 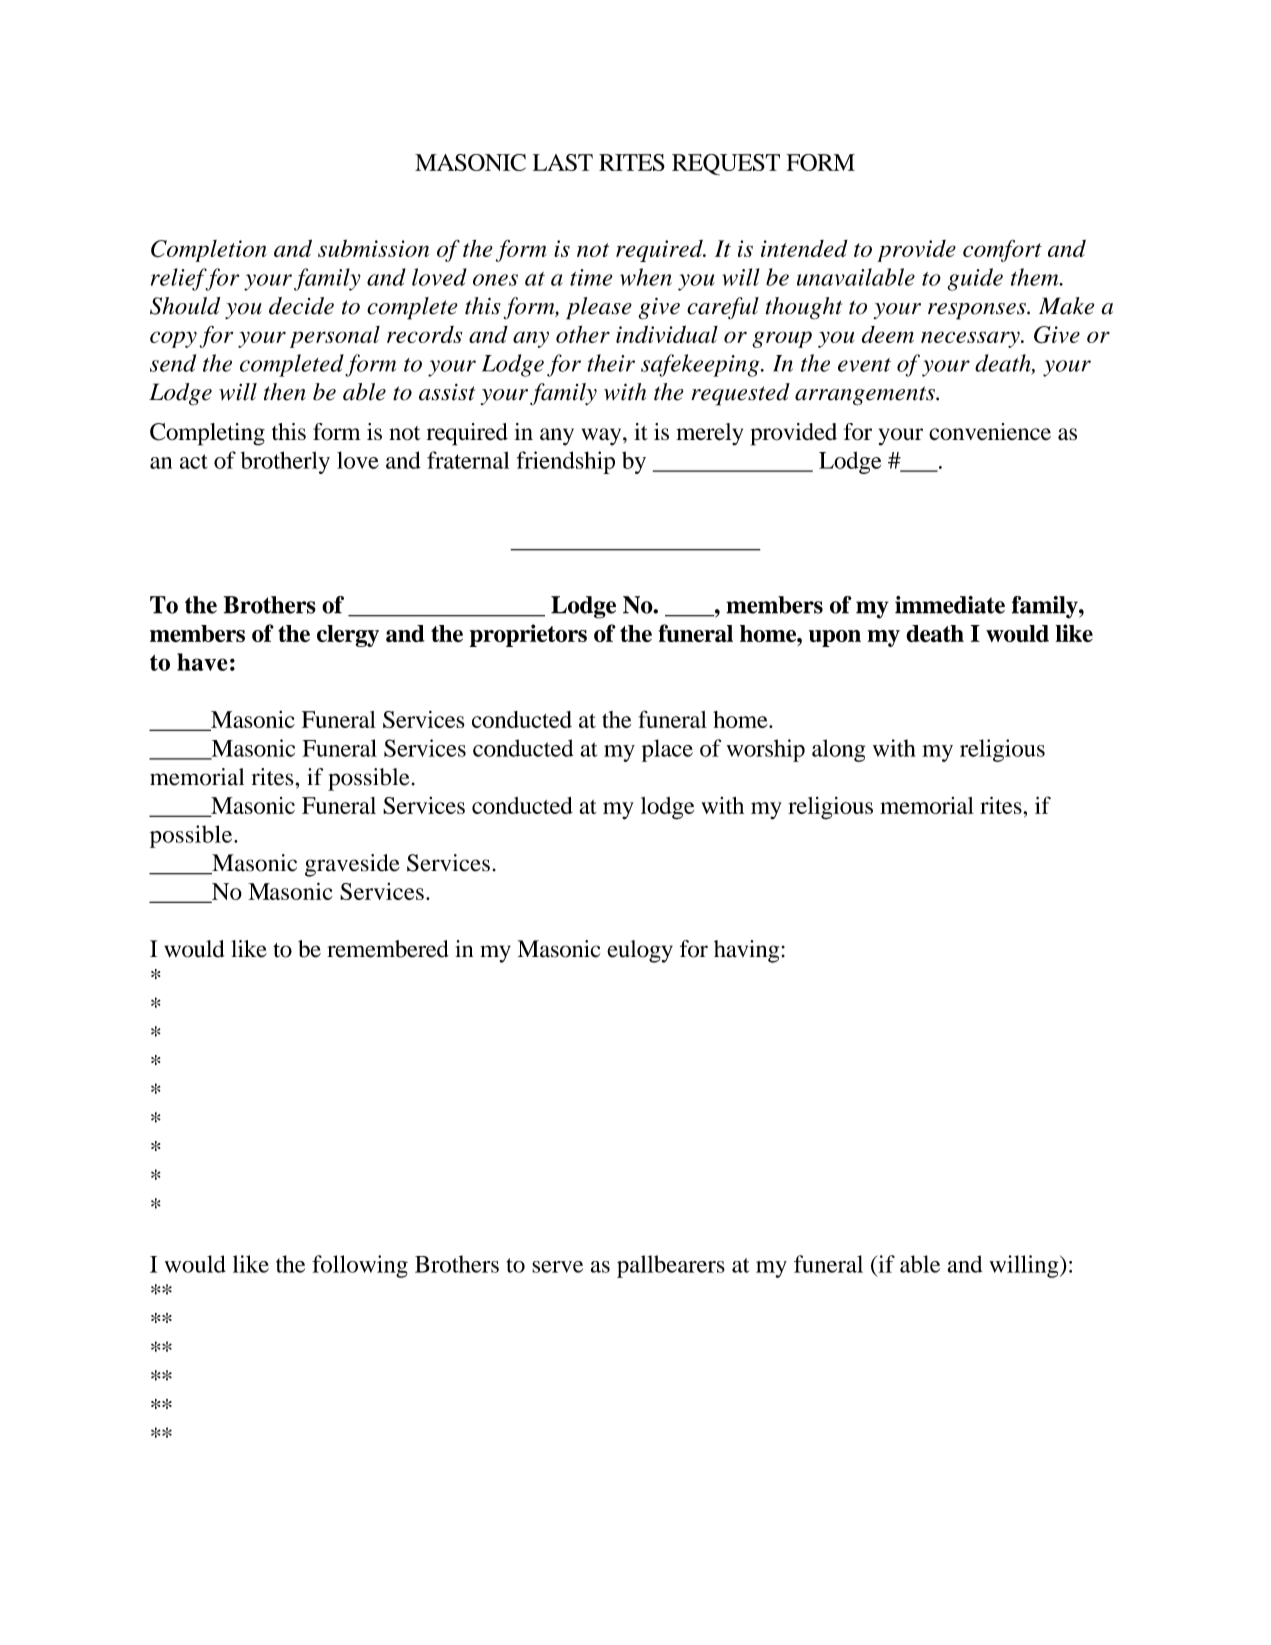 I want to click on comfort, so click(x=1002, y=251).
